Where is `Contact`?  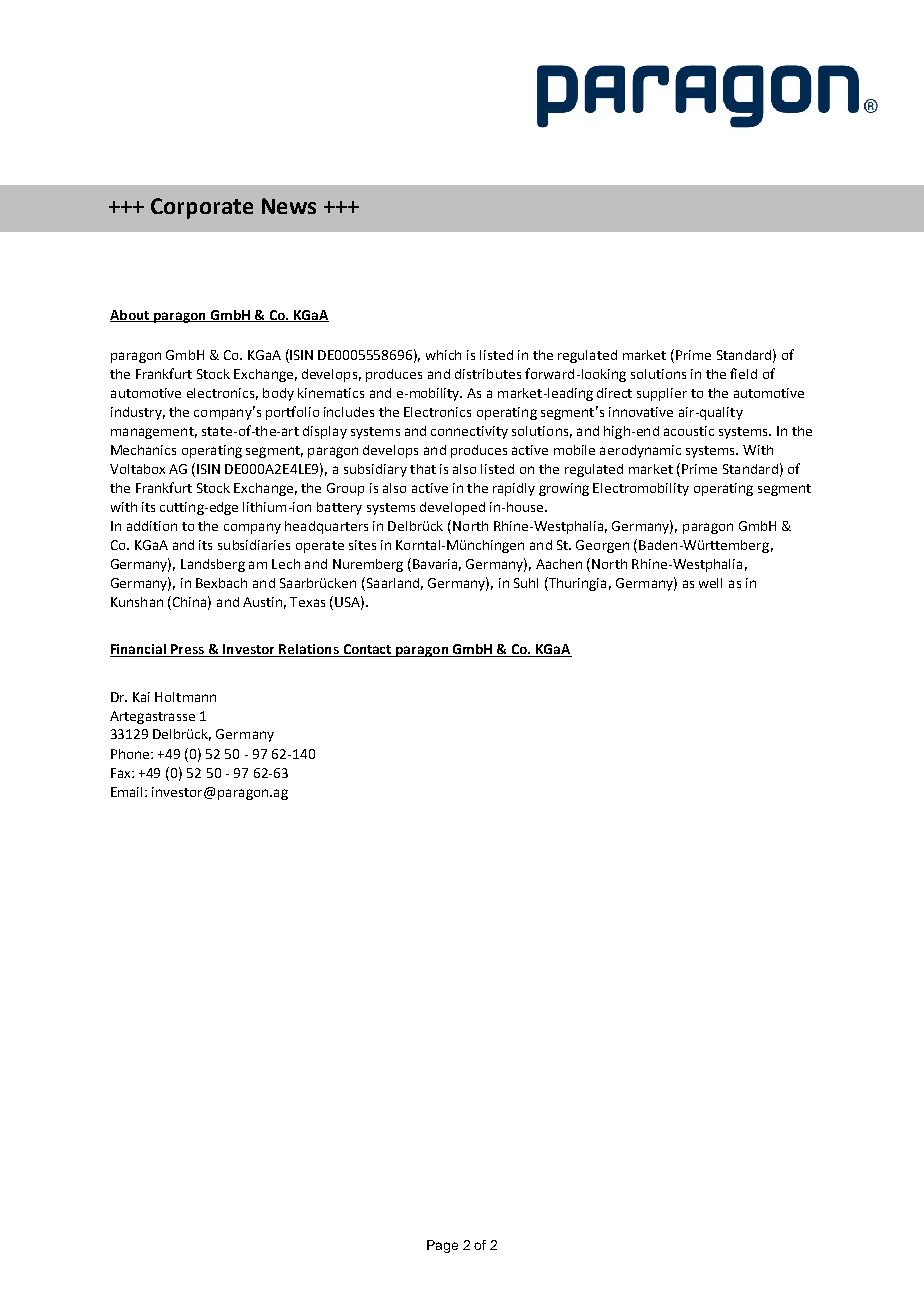 Contact is located at coordinates (367, 650).
